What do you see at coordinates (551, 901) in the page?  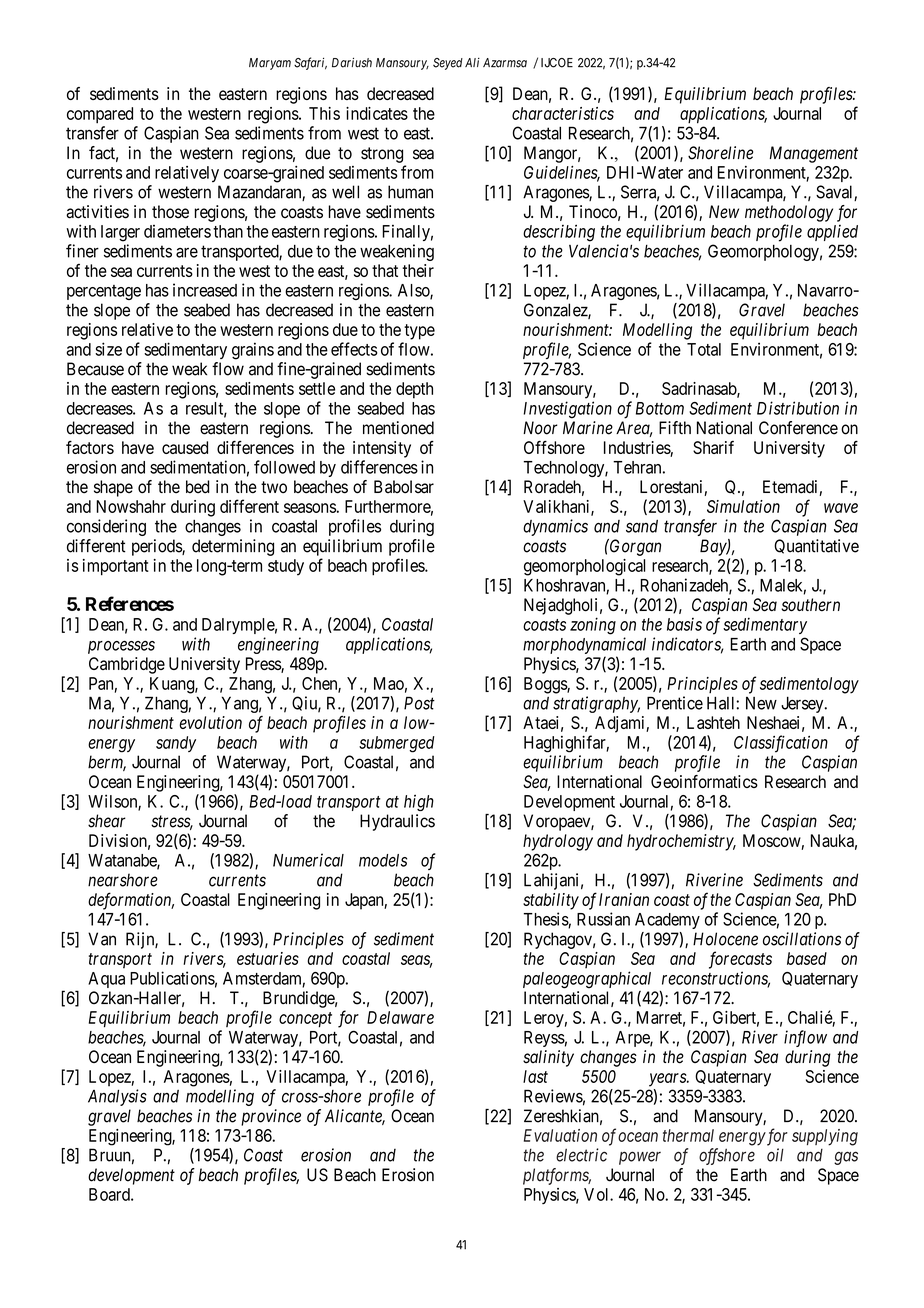 I see `stability` at bounding box center [551, 901].
